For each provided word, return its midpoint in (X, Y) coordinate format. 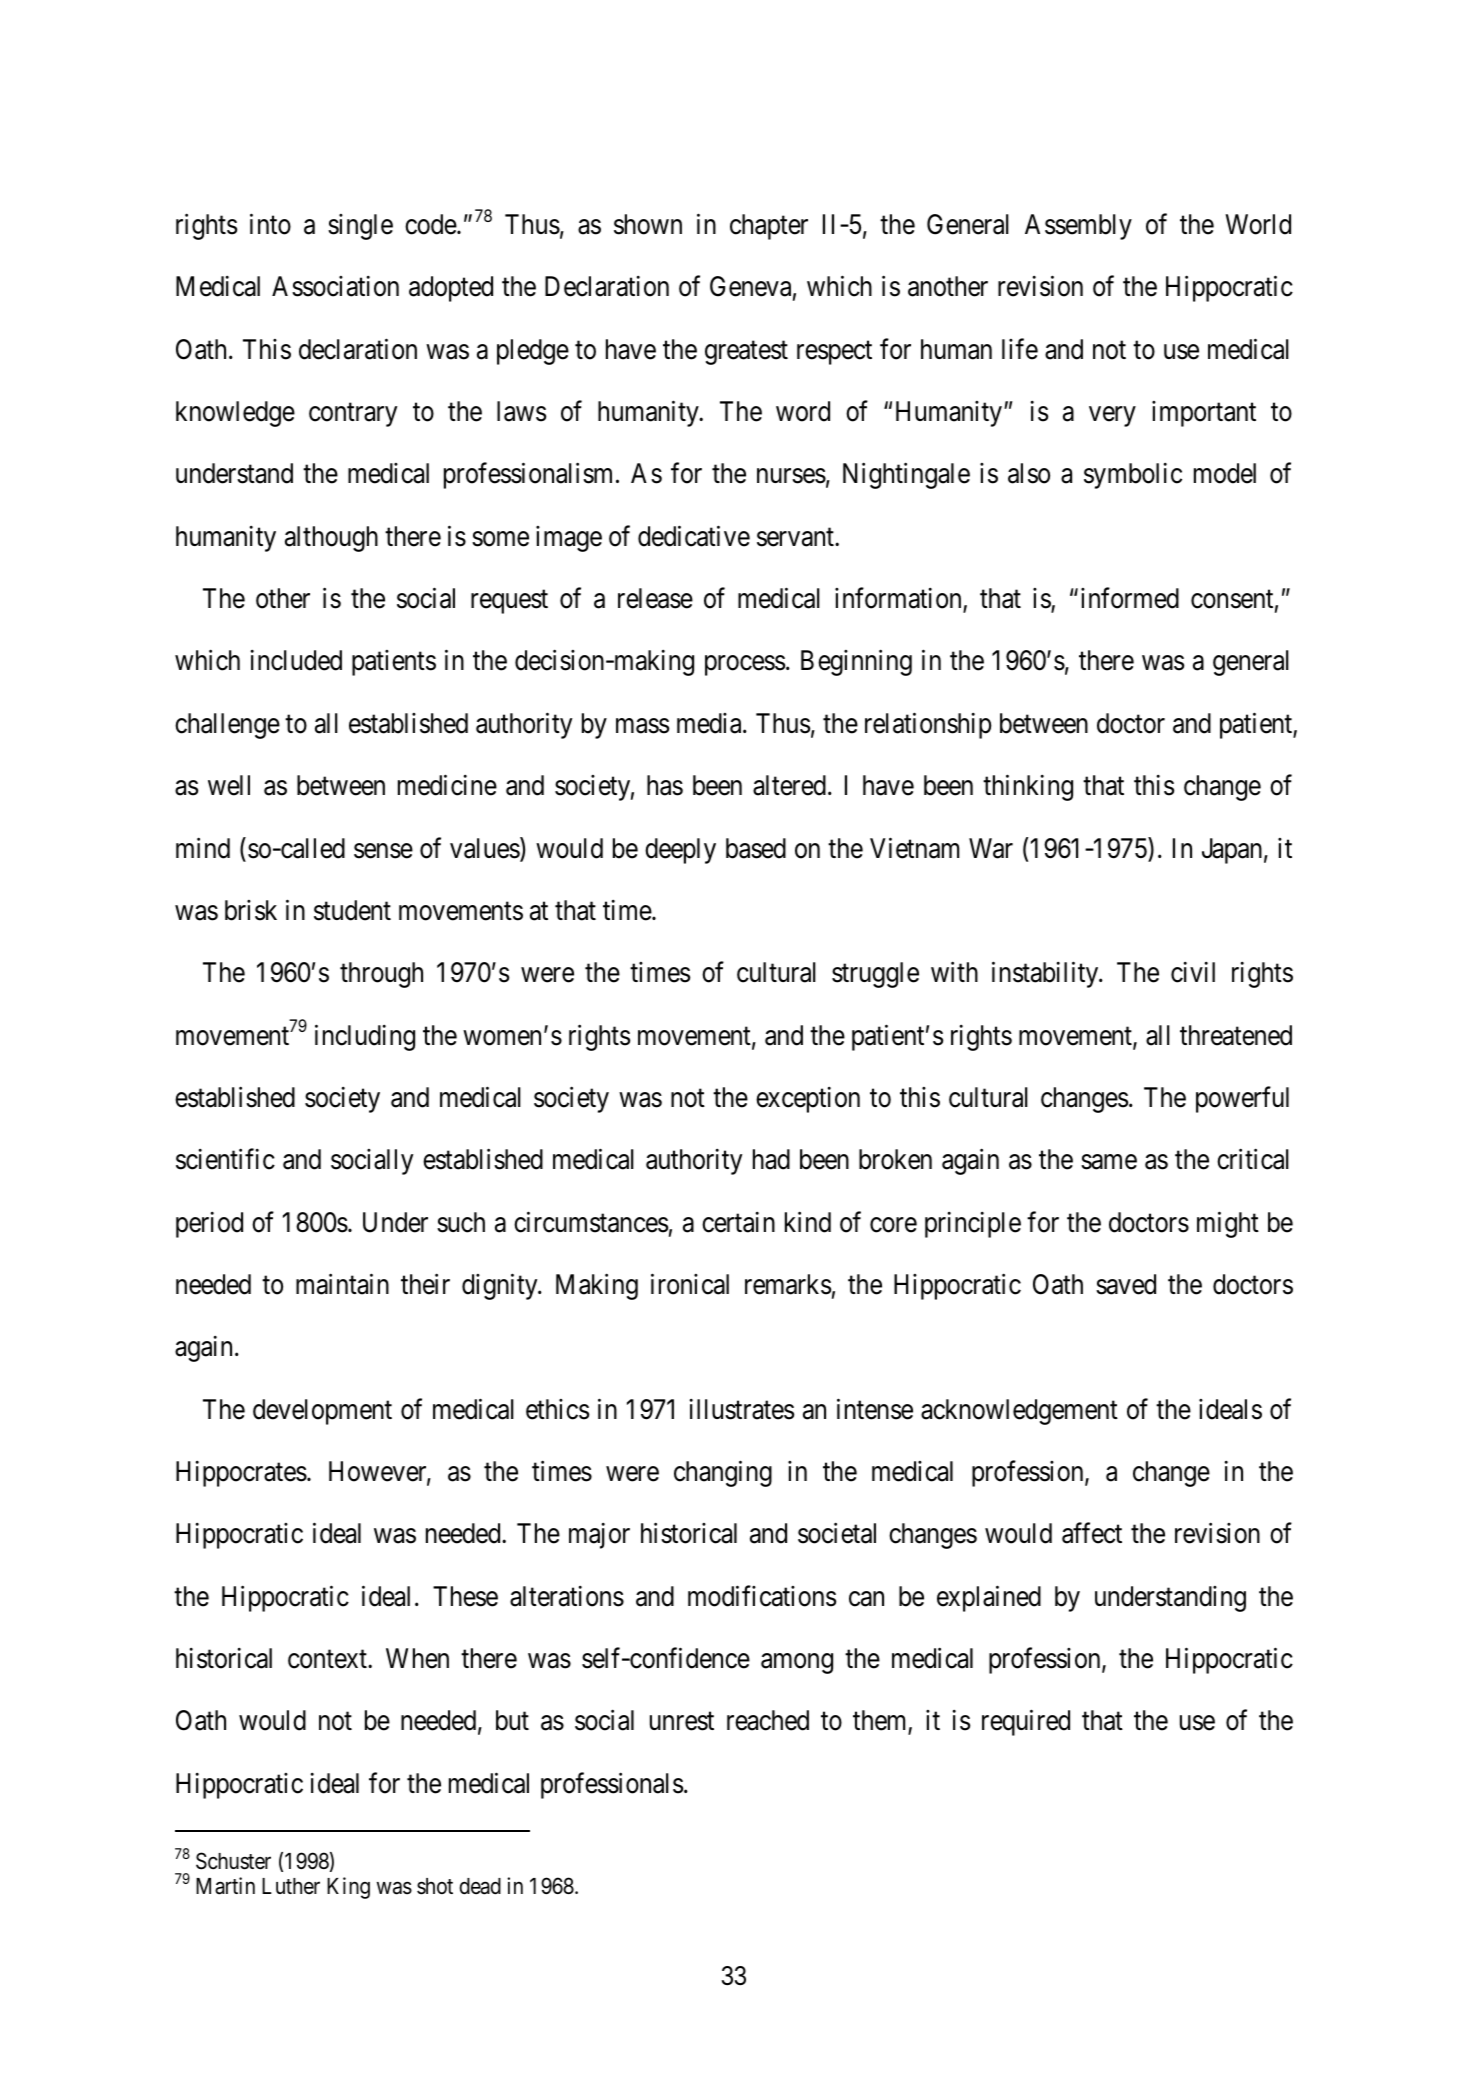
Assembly (1078, 227)
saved (1126, 1284)
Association (335, 286)
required (1026, 1723)
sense (383, 851)
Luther (291, 1886)
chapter (769, 227)
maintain (342, 1284)
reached (768, 1720)
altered (789, 785)
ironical (690, 1284)
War (991, 848)
